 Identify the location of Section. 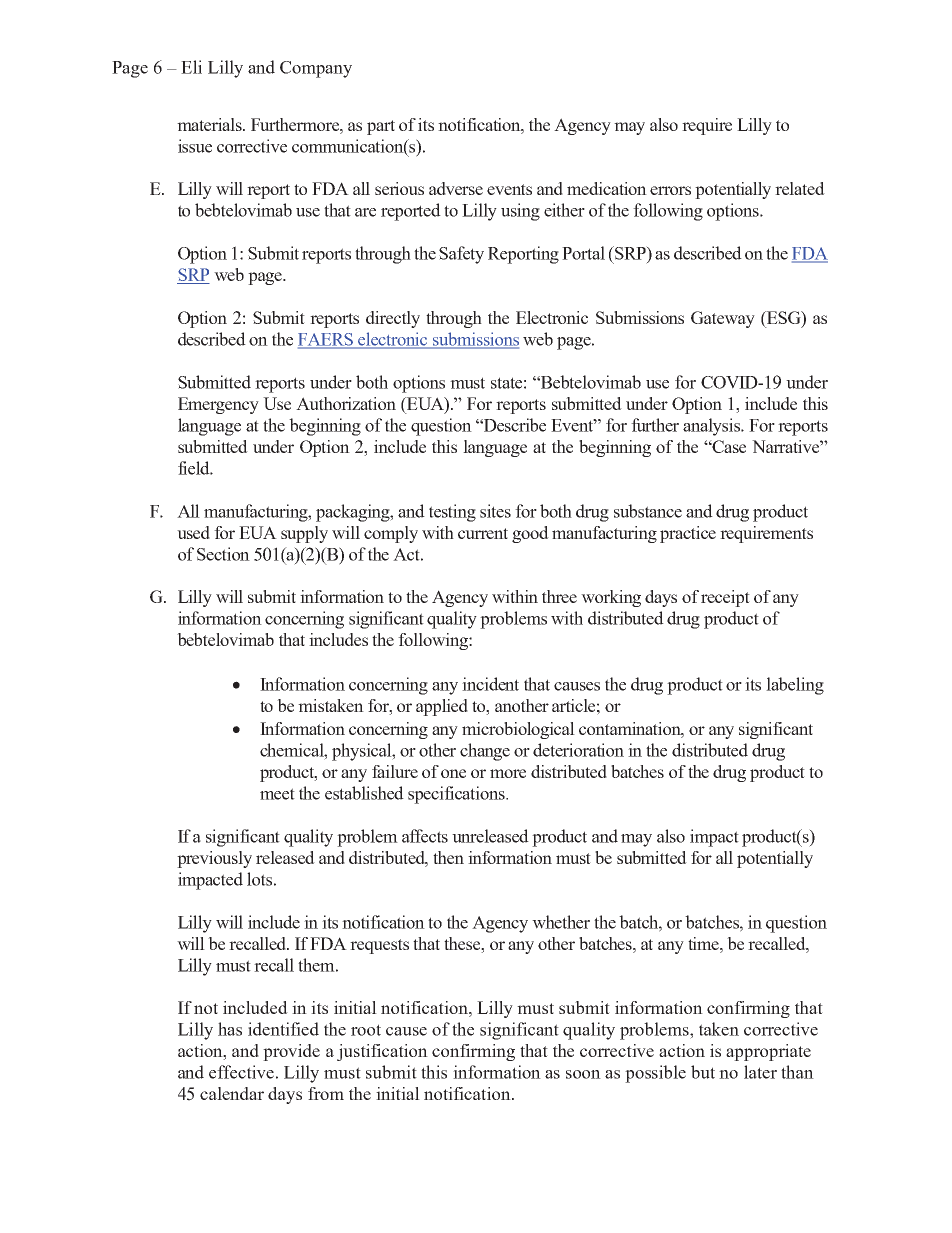
(223, 554).
